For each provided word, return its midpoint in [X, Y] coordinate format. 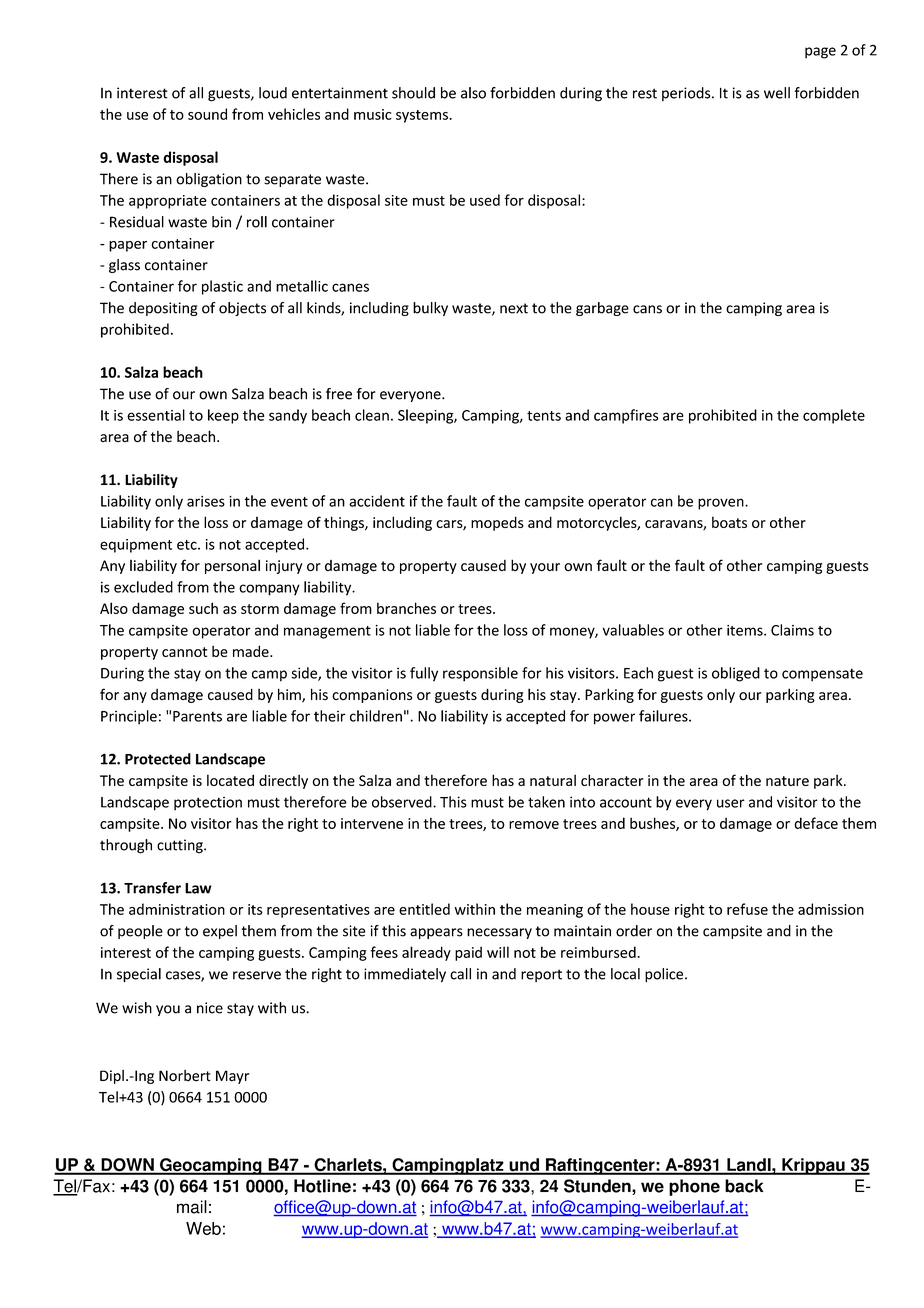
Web [203, 1228]
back [744, 1186]
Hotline [322, 1186]
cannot [184, 652]
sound [207, 114]
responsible [480, 674]
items [746, 630]
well [777, 93]
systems [423, 116]
